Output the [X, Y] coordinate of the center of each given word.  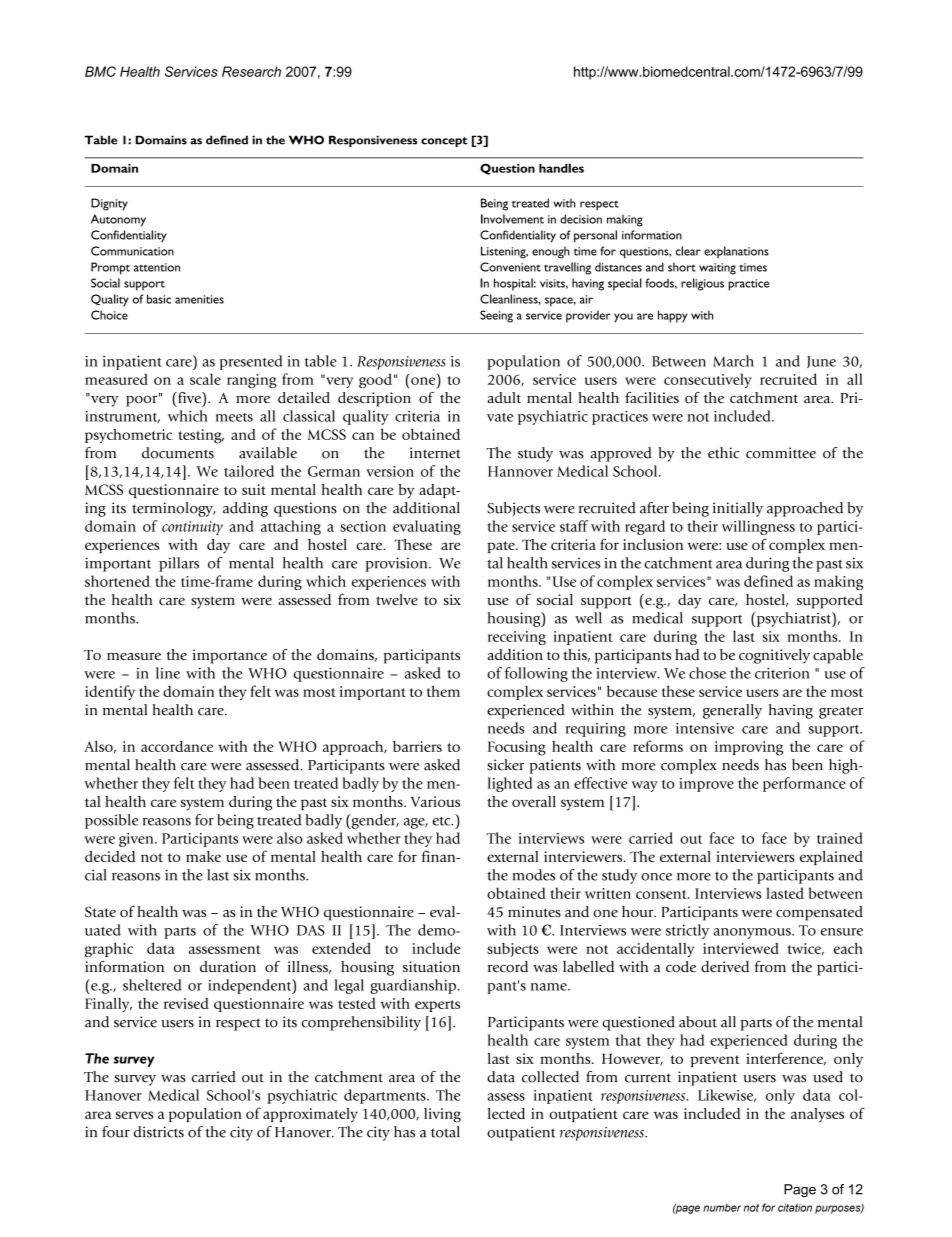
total [445, 1132]
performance [804, 784]
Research [251, 71]
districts [159, 1132]
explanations [736, 252]
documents [178, 453]
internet [435, 453]
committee [781, 453]
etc [443, 821]
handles [561, 168]
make [203, 856]
